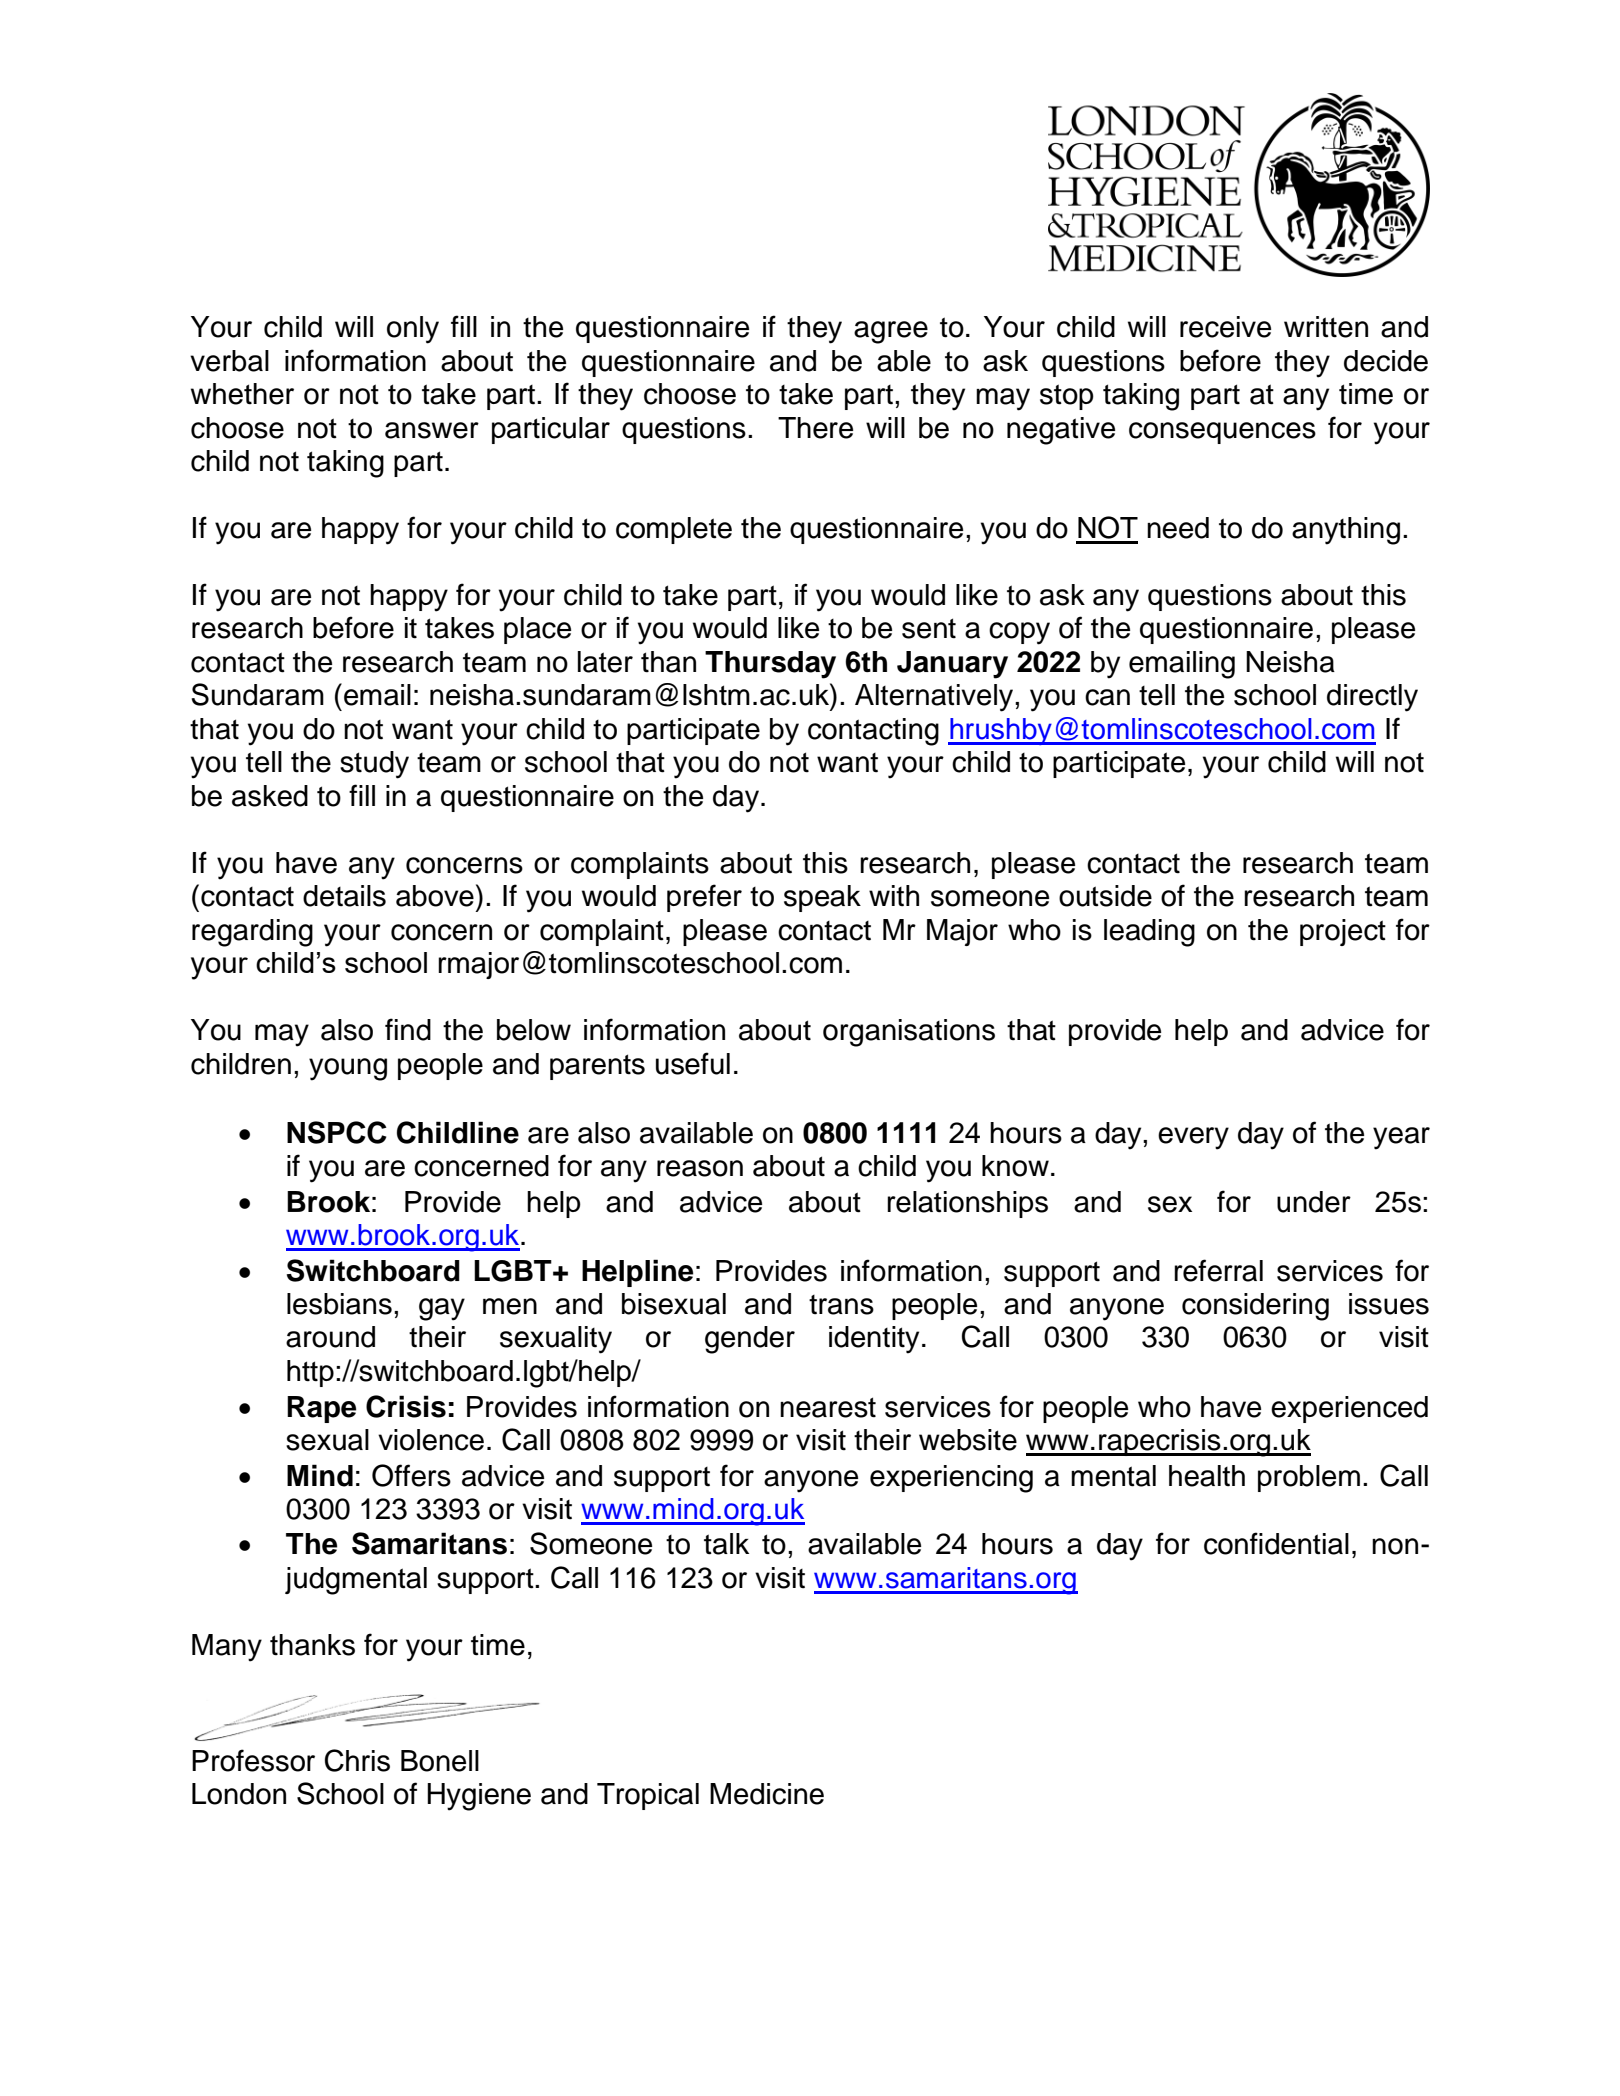 The image size is (1620, 2096). Describe the element at coordinates (413, 330) in the image. I see `only` at that location.
